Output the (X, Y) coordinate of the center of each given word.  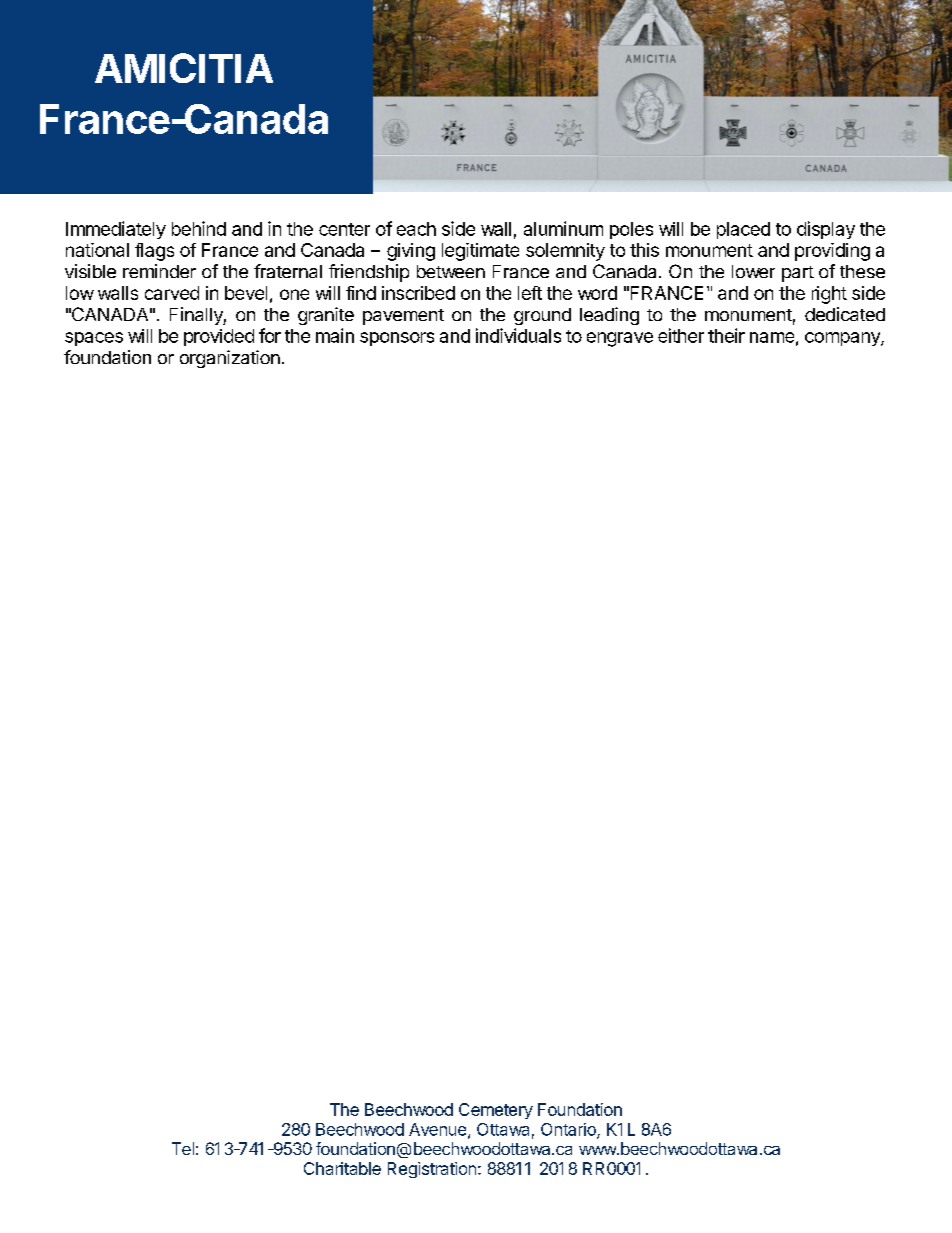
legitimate (480, 252)
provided (219, 337)
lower (753, 271)
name (772, 337)
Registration (432, 1170)
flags (154, 252)
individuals (518, 335)
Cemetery (496, 1111)
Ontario (569, 1130)
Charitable (342, 1168)
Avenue (439, 1130)
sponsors (397, 339)
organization (230, 359)
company (843, 339)
